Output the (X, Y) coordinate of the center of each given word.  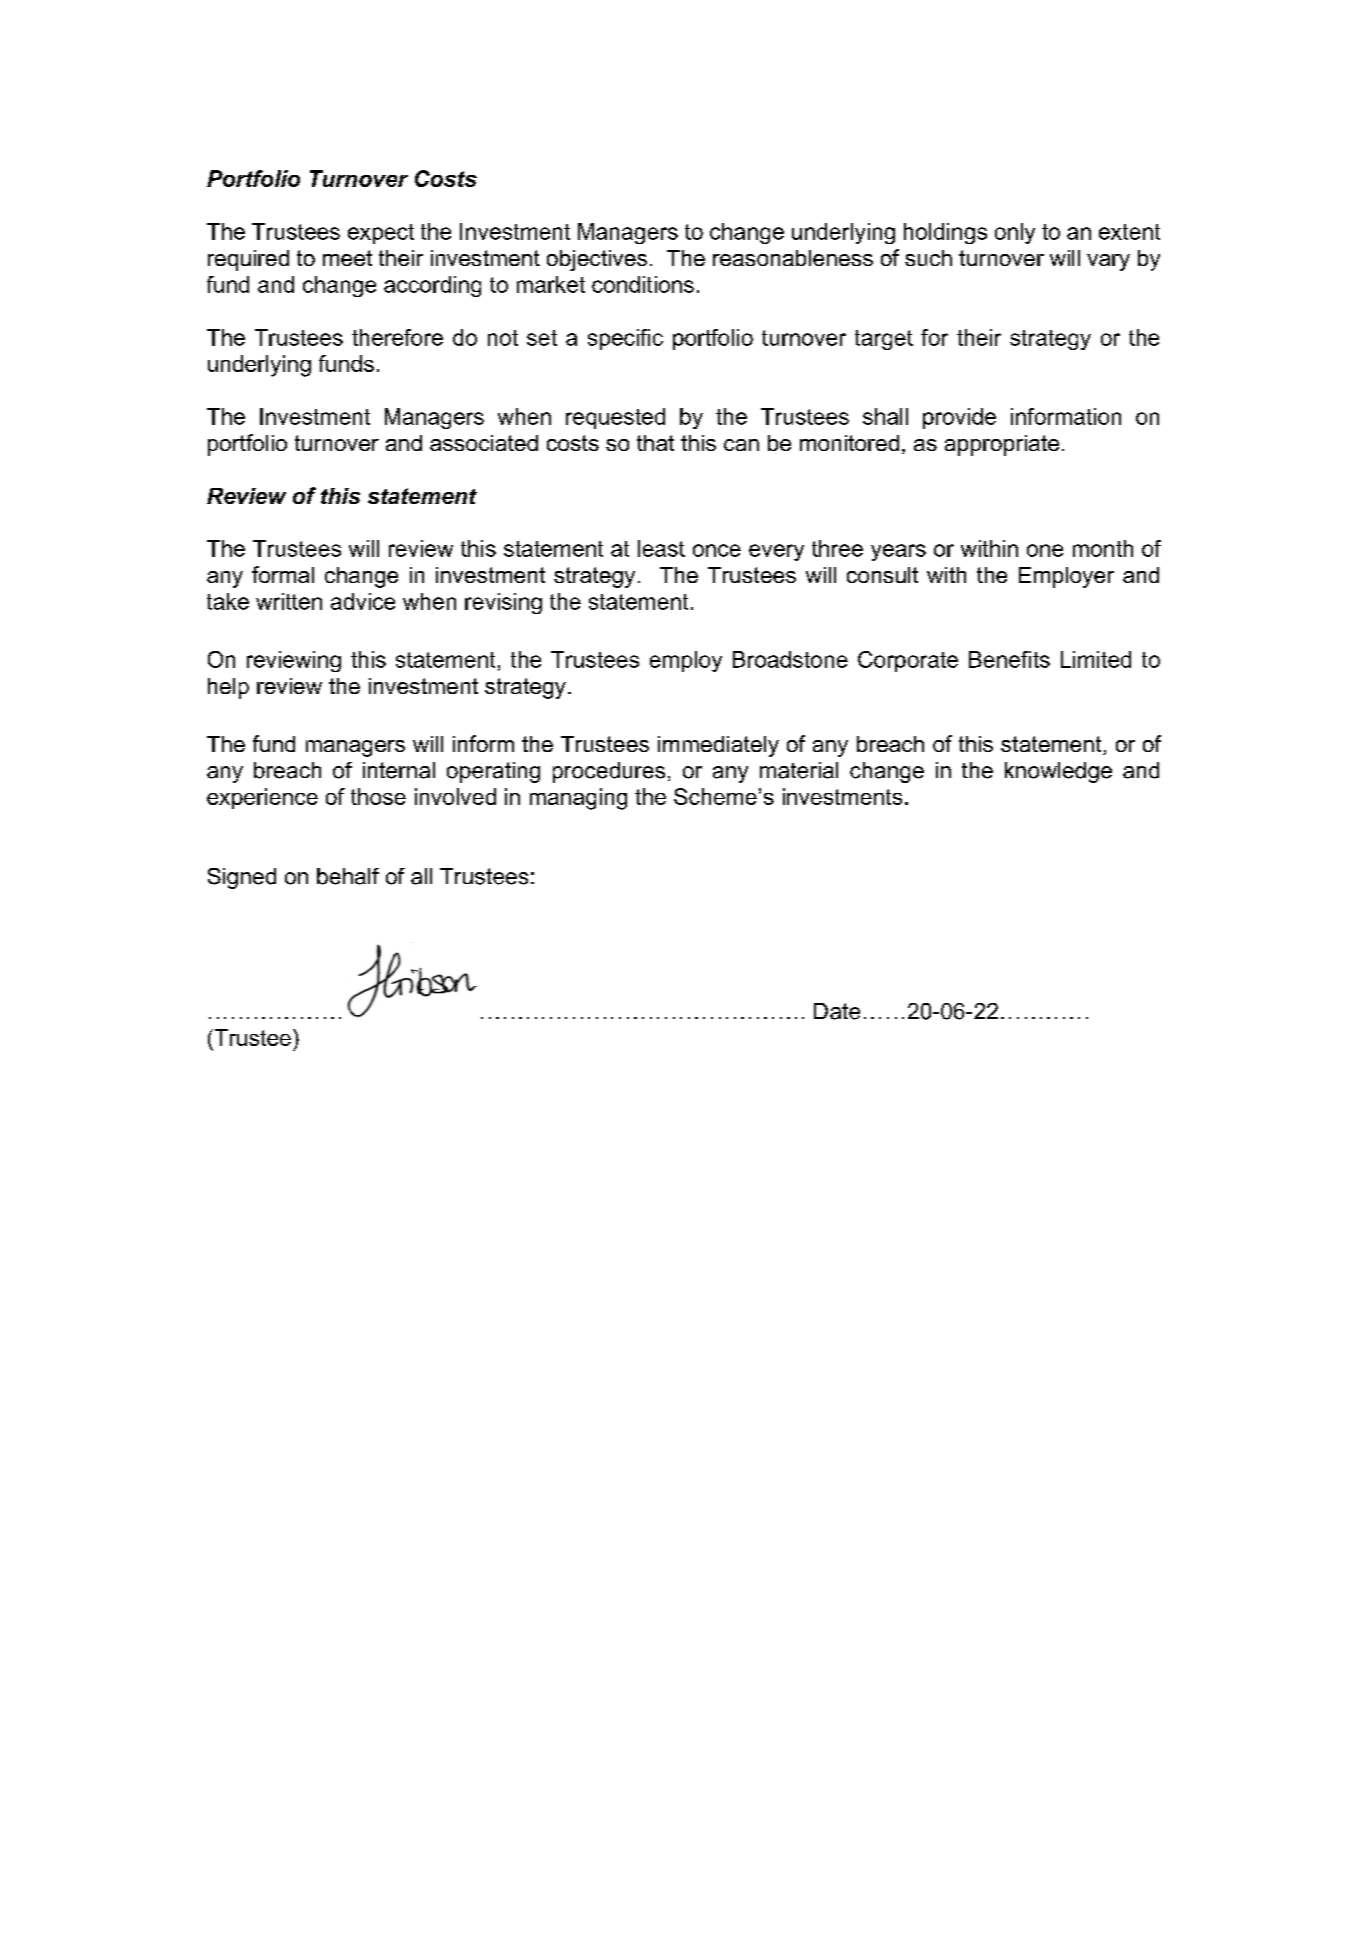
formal (283, 574)
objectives (597, 260)
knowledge (1058, 772)
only (1015, 233)
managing (578, 799)
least (661, 548)
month (1103, 548)
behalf (348, 876)
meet (347, 258)
